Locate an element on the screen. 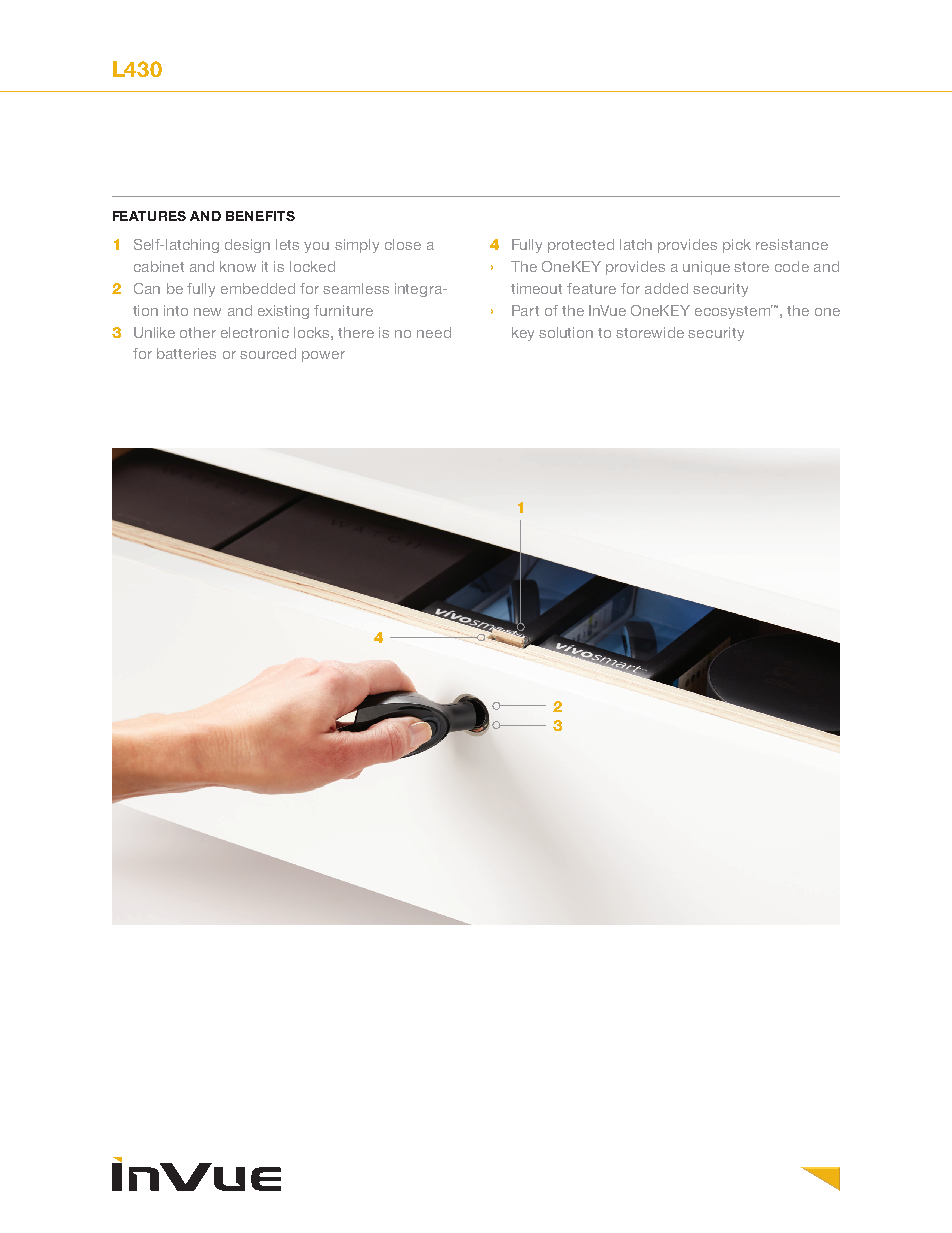 The width and height of the screenshot is (952, 1233). BENEFITS is located at coordinates (260, 216).
